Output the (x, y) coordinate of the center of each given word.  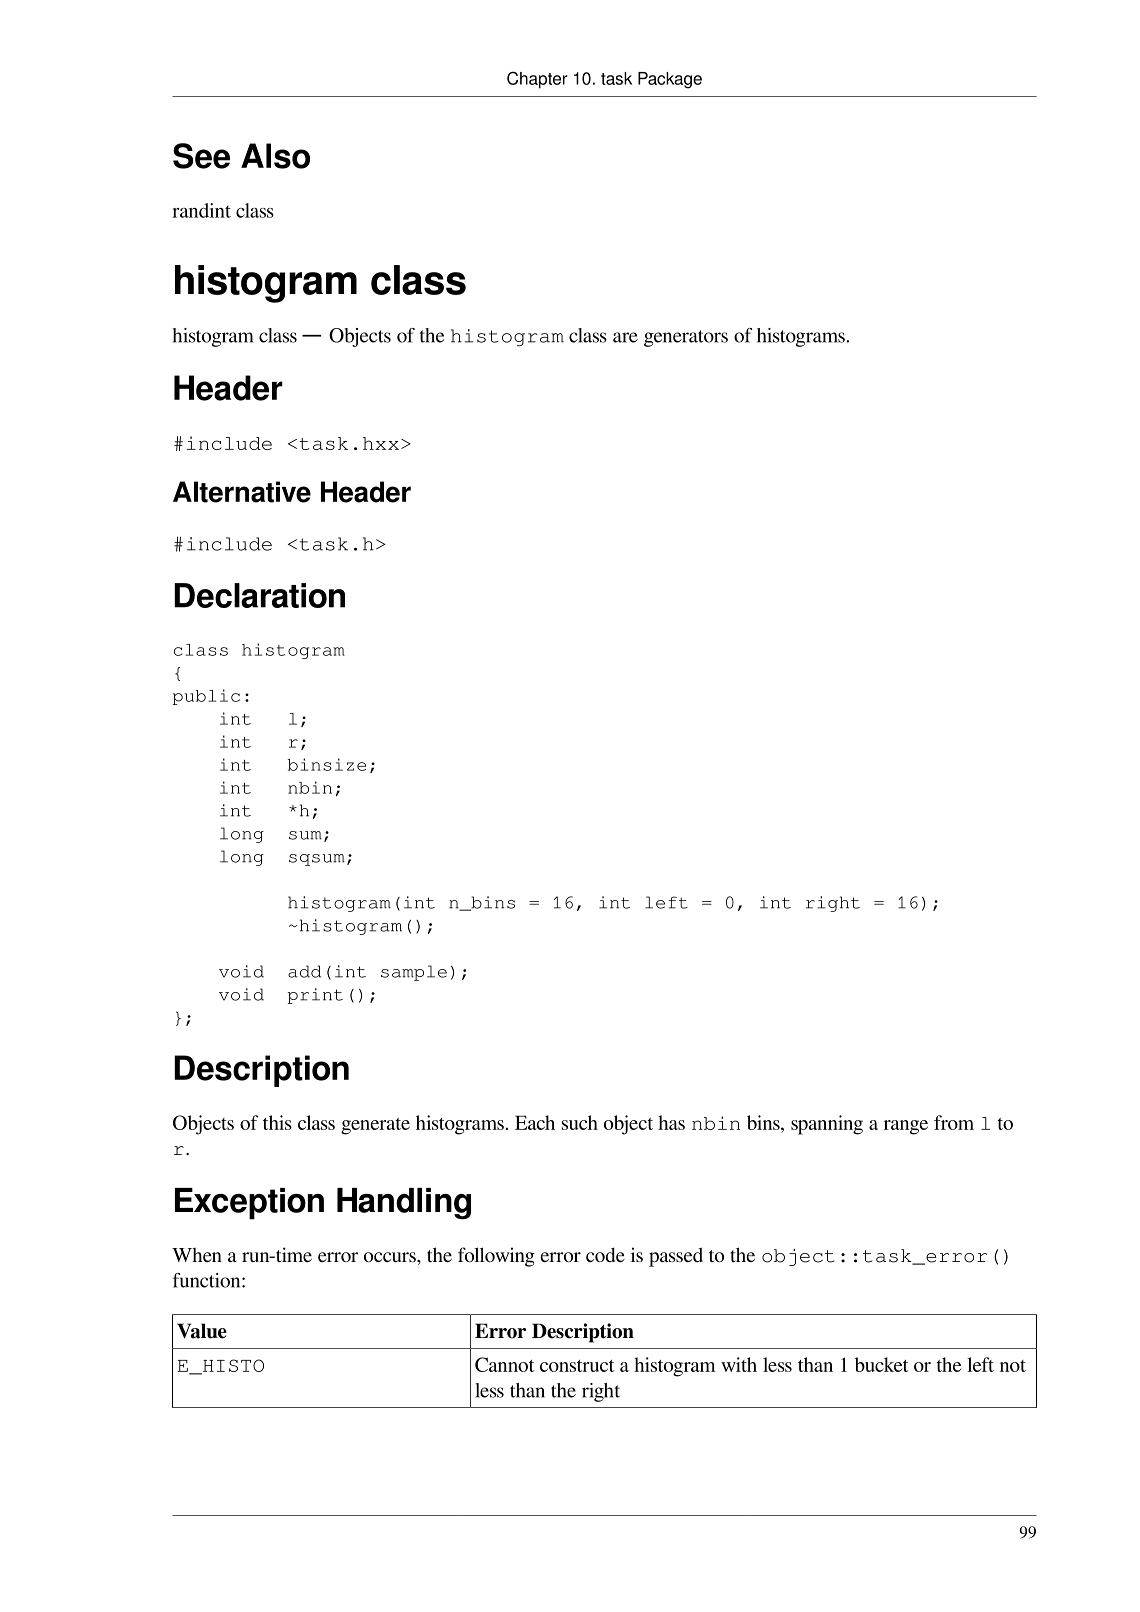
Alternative (242, 492)
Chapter (537, 80)
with (739, 1364)
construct (577, 1366)
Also (275, 156)
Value (202, 1331)
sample (414, 973)
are (625, 337)
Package (670, 80)
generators (686, 338)
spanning (827, 1125)
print (315, 996)
